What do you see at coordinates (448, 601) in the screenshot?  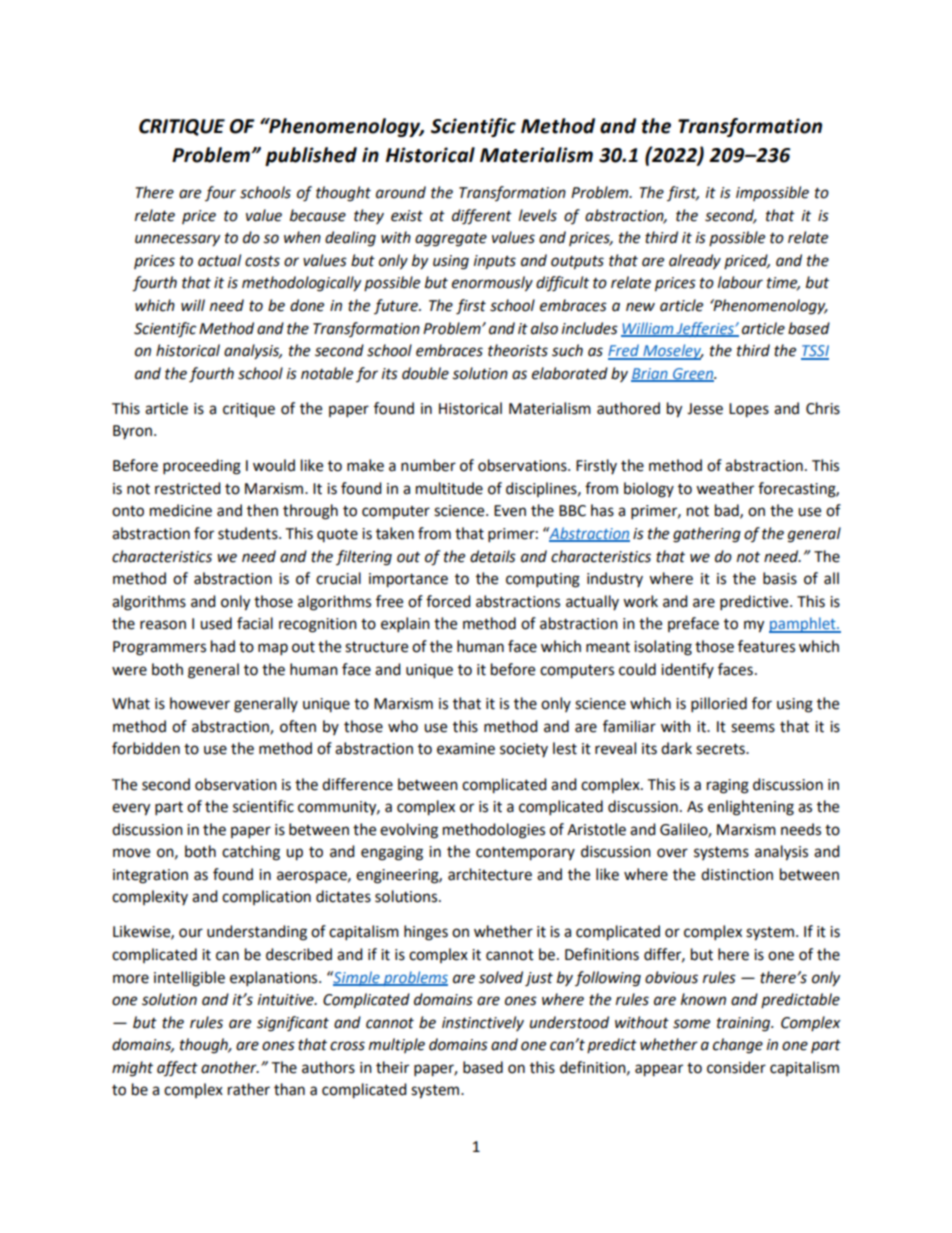 I see `forced` at bounding box center [448, 601].
